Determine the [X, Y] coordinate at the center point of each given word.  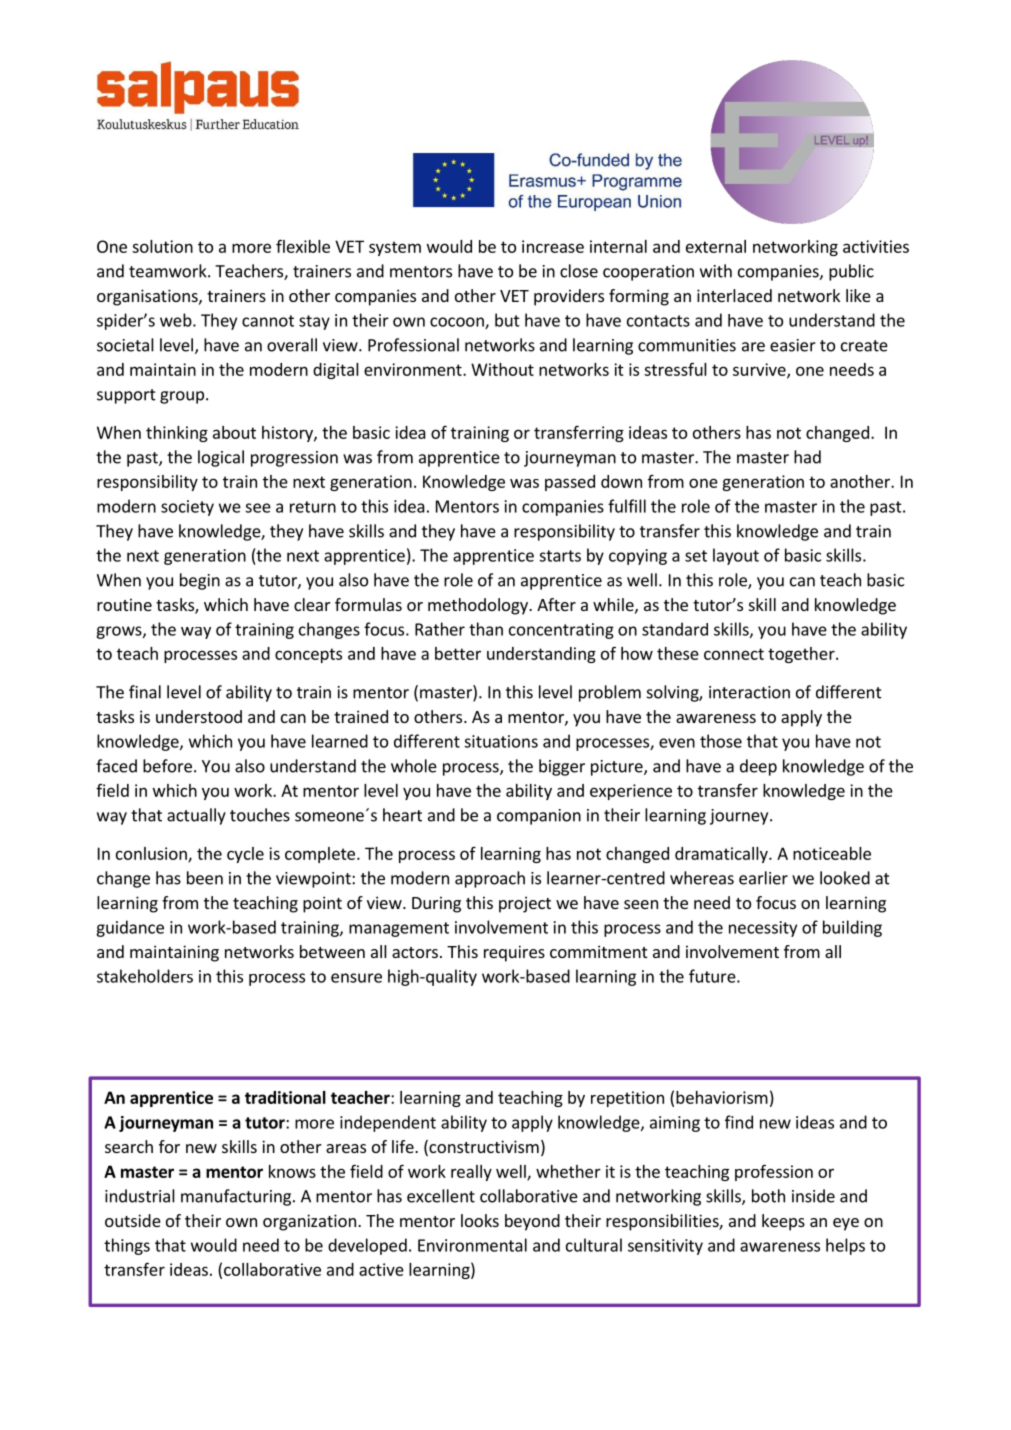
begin [200, 581]
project [525, 904]
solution [162, 246]
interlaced [734, 295]
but [507, 320]
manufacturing [236, 1197]
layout [736, 556]
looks [480, 1220]
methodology [479, 606]
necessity [763, 929]
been [205, 878]
